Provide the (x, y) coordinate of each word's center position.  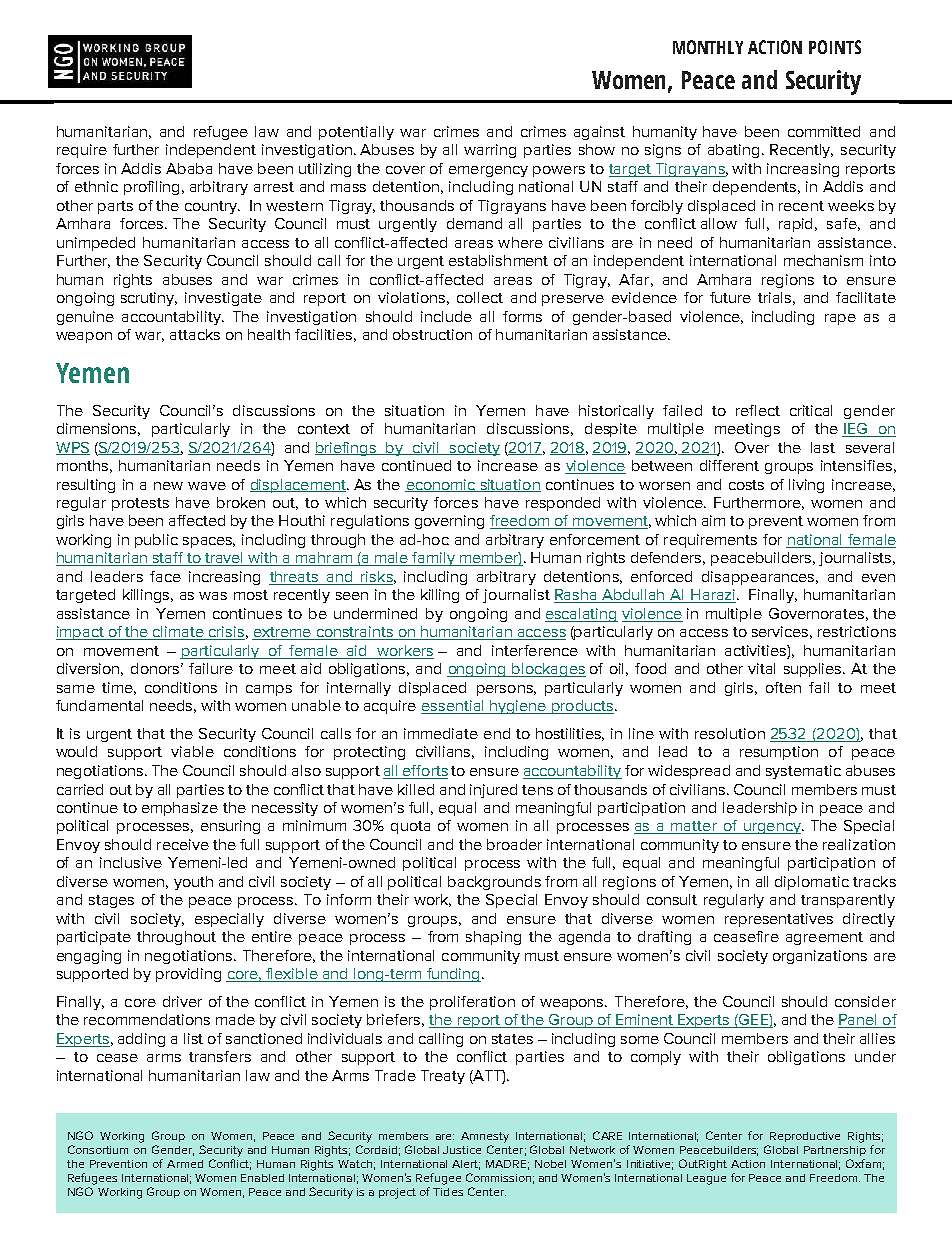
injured (493, 791)
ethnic (96, 186)
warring (490, 151)
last (823, 447)
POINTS (835, 47)
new (168, 486)
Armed (185, 1164)
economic (441, 485)
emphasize (180, 809)
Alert (466, 1165)
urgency (773, 828)
